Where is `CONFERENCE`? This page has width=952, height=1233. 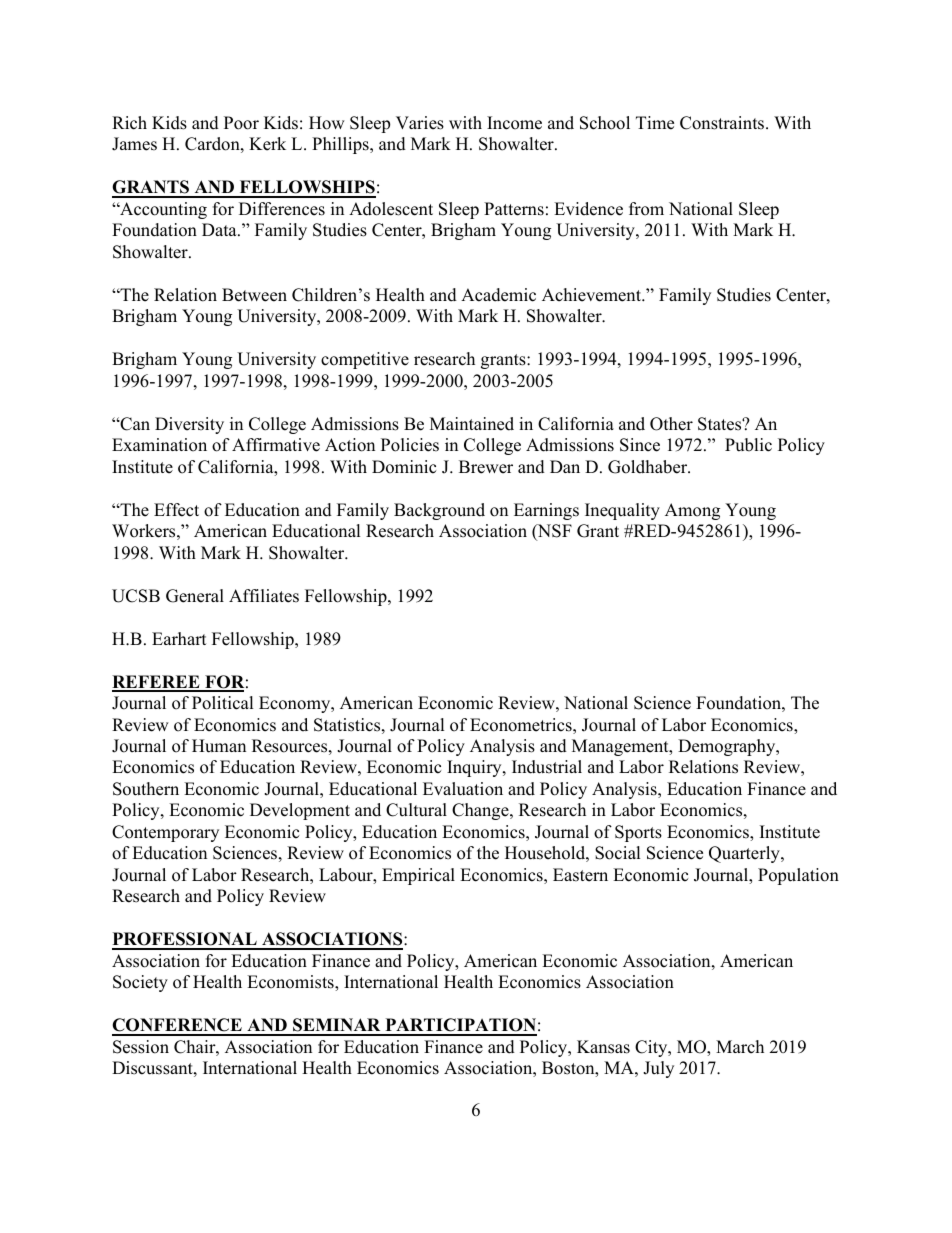 CONFERENCE is located at coordinates (178, 1026).
